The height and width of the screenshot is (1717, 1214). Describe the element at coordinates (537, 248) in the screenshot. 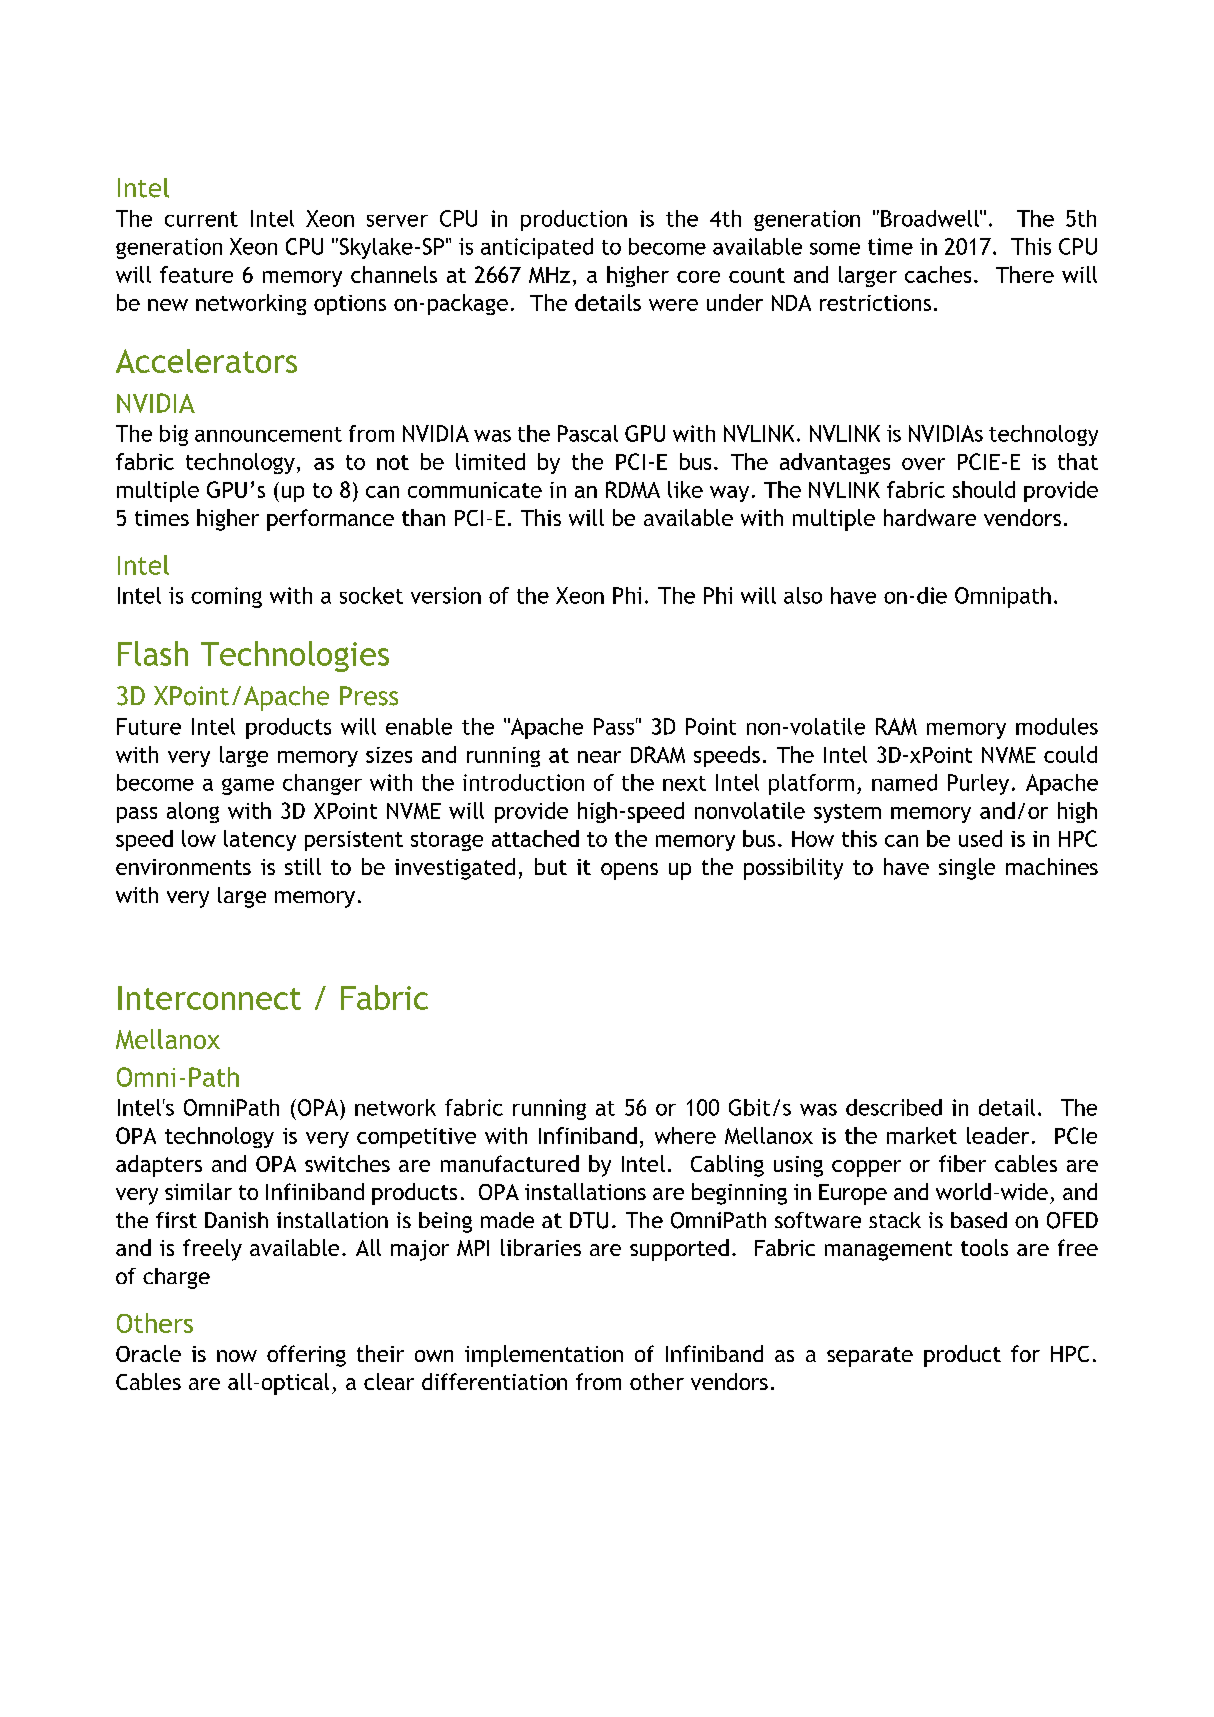

I see `anticipated` at that location.
